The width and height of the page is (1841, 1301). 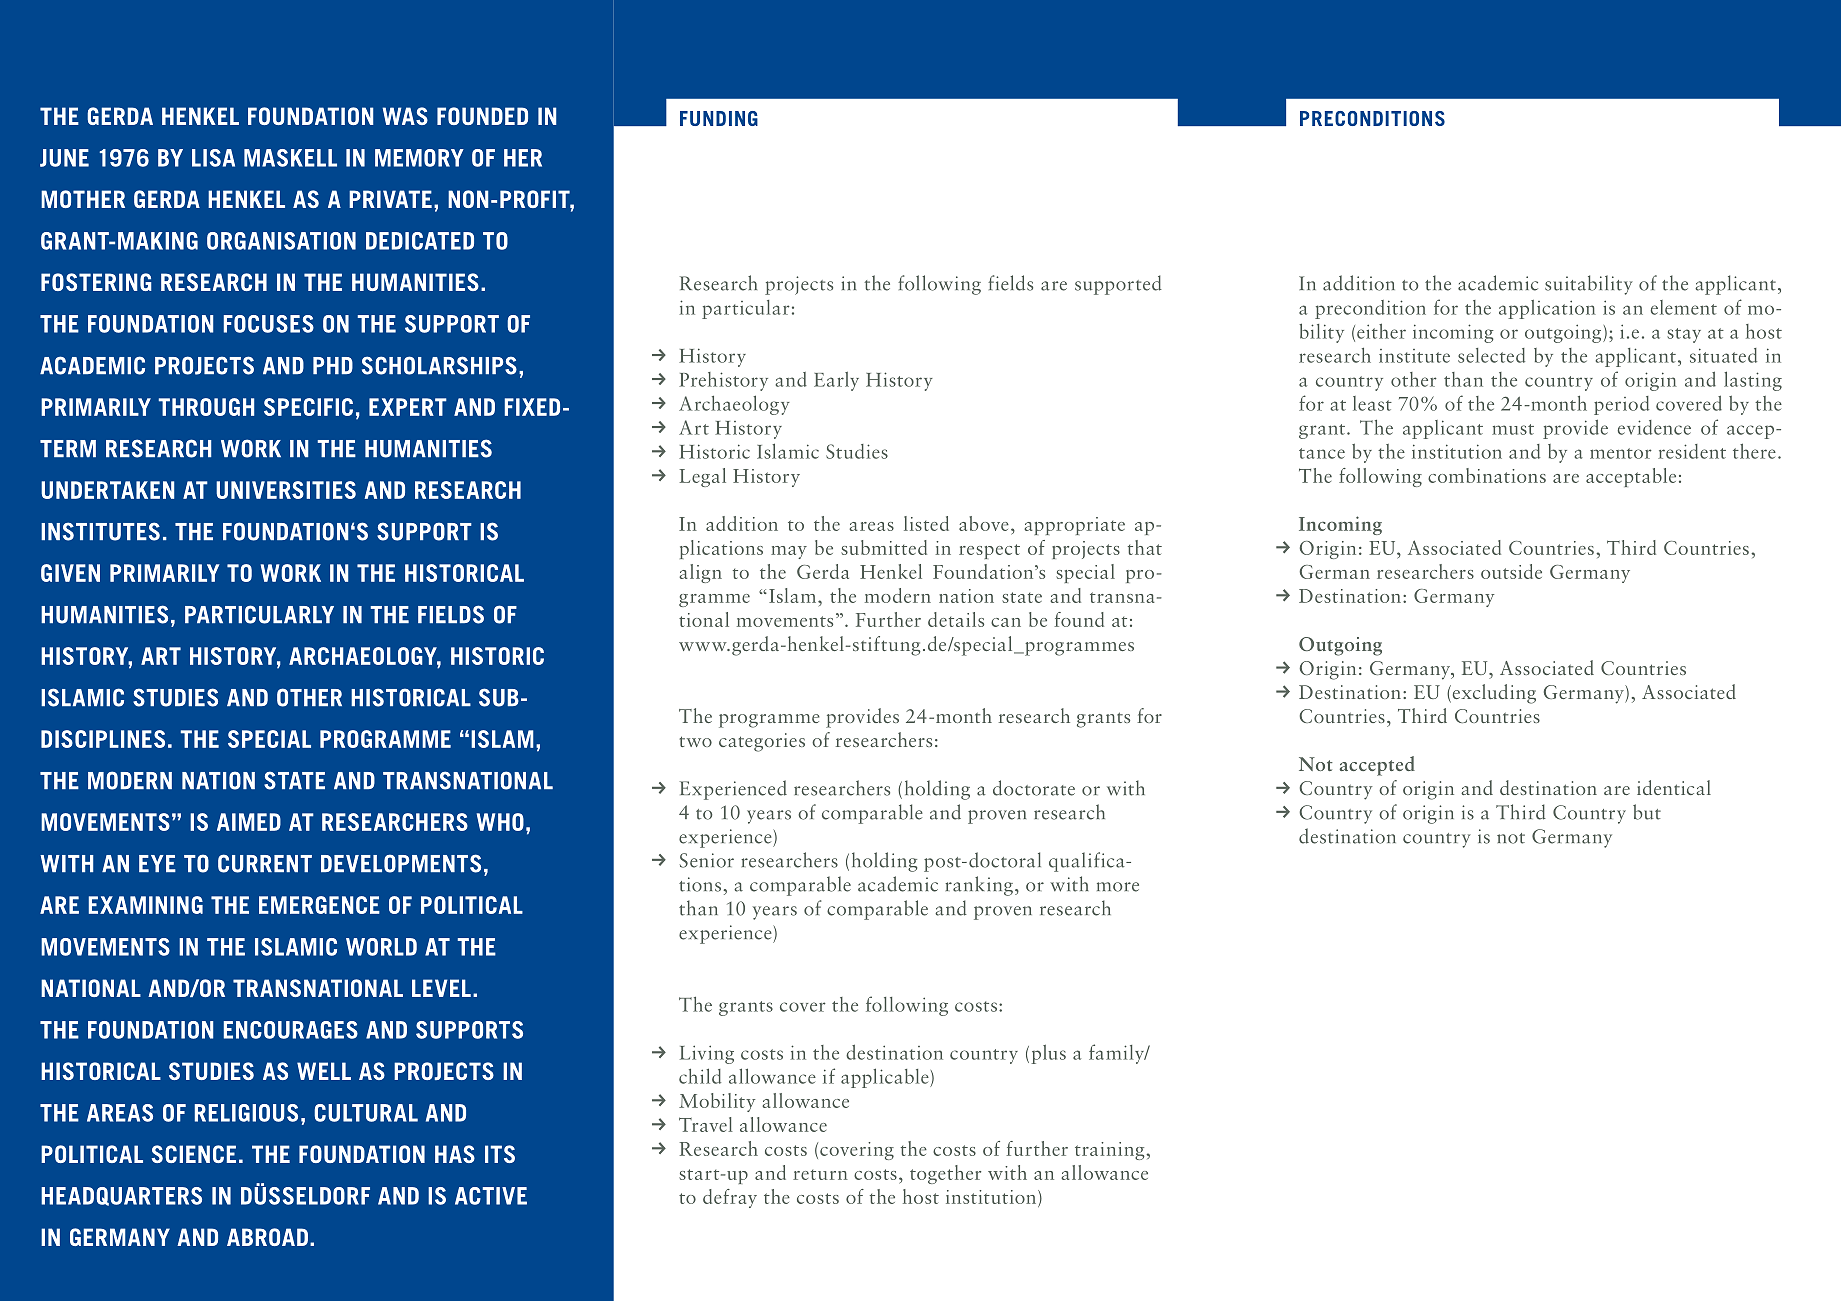 I want to click on element, so click(x=1684, y=307).
